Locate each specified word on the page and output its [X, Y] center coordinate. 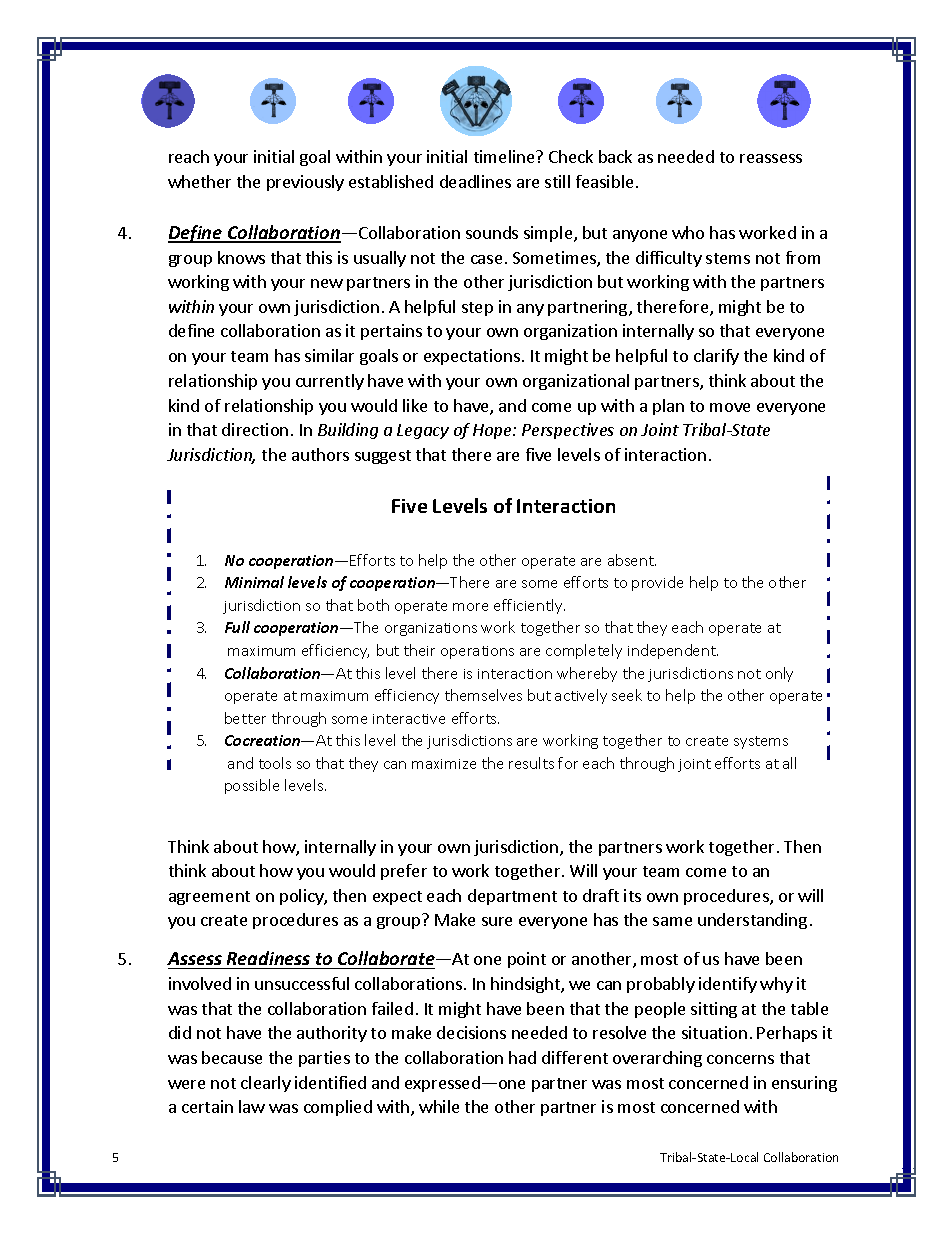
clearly [266, 1084]
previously [305, 183]
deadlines [475, 181]
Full [237, 627]
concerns [740, 1059]
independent [673, 651]
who [688, 232]
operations [477, 652]
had [522, 1057]
